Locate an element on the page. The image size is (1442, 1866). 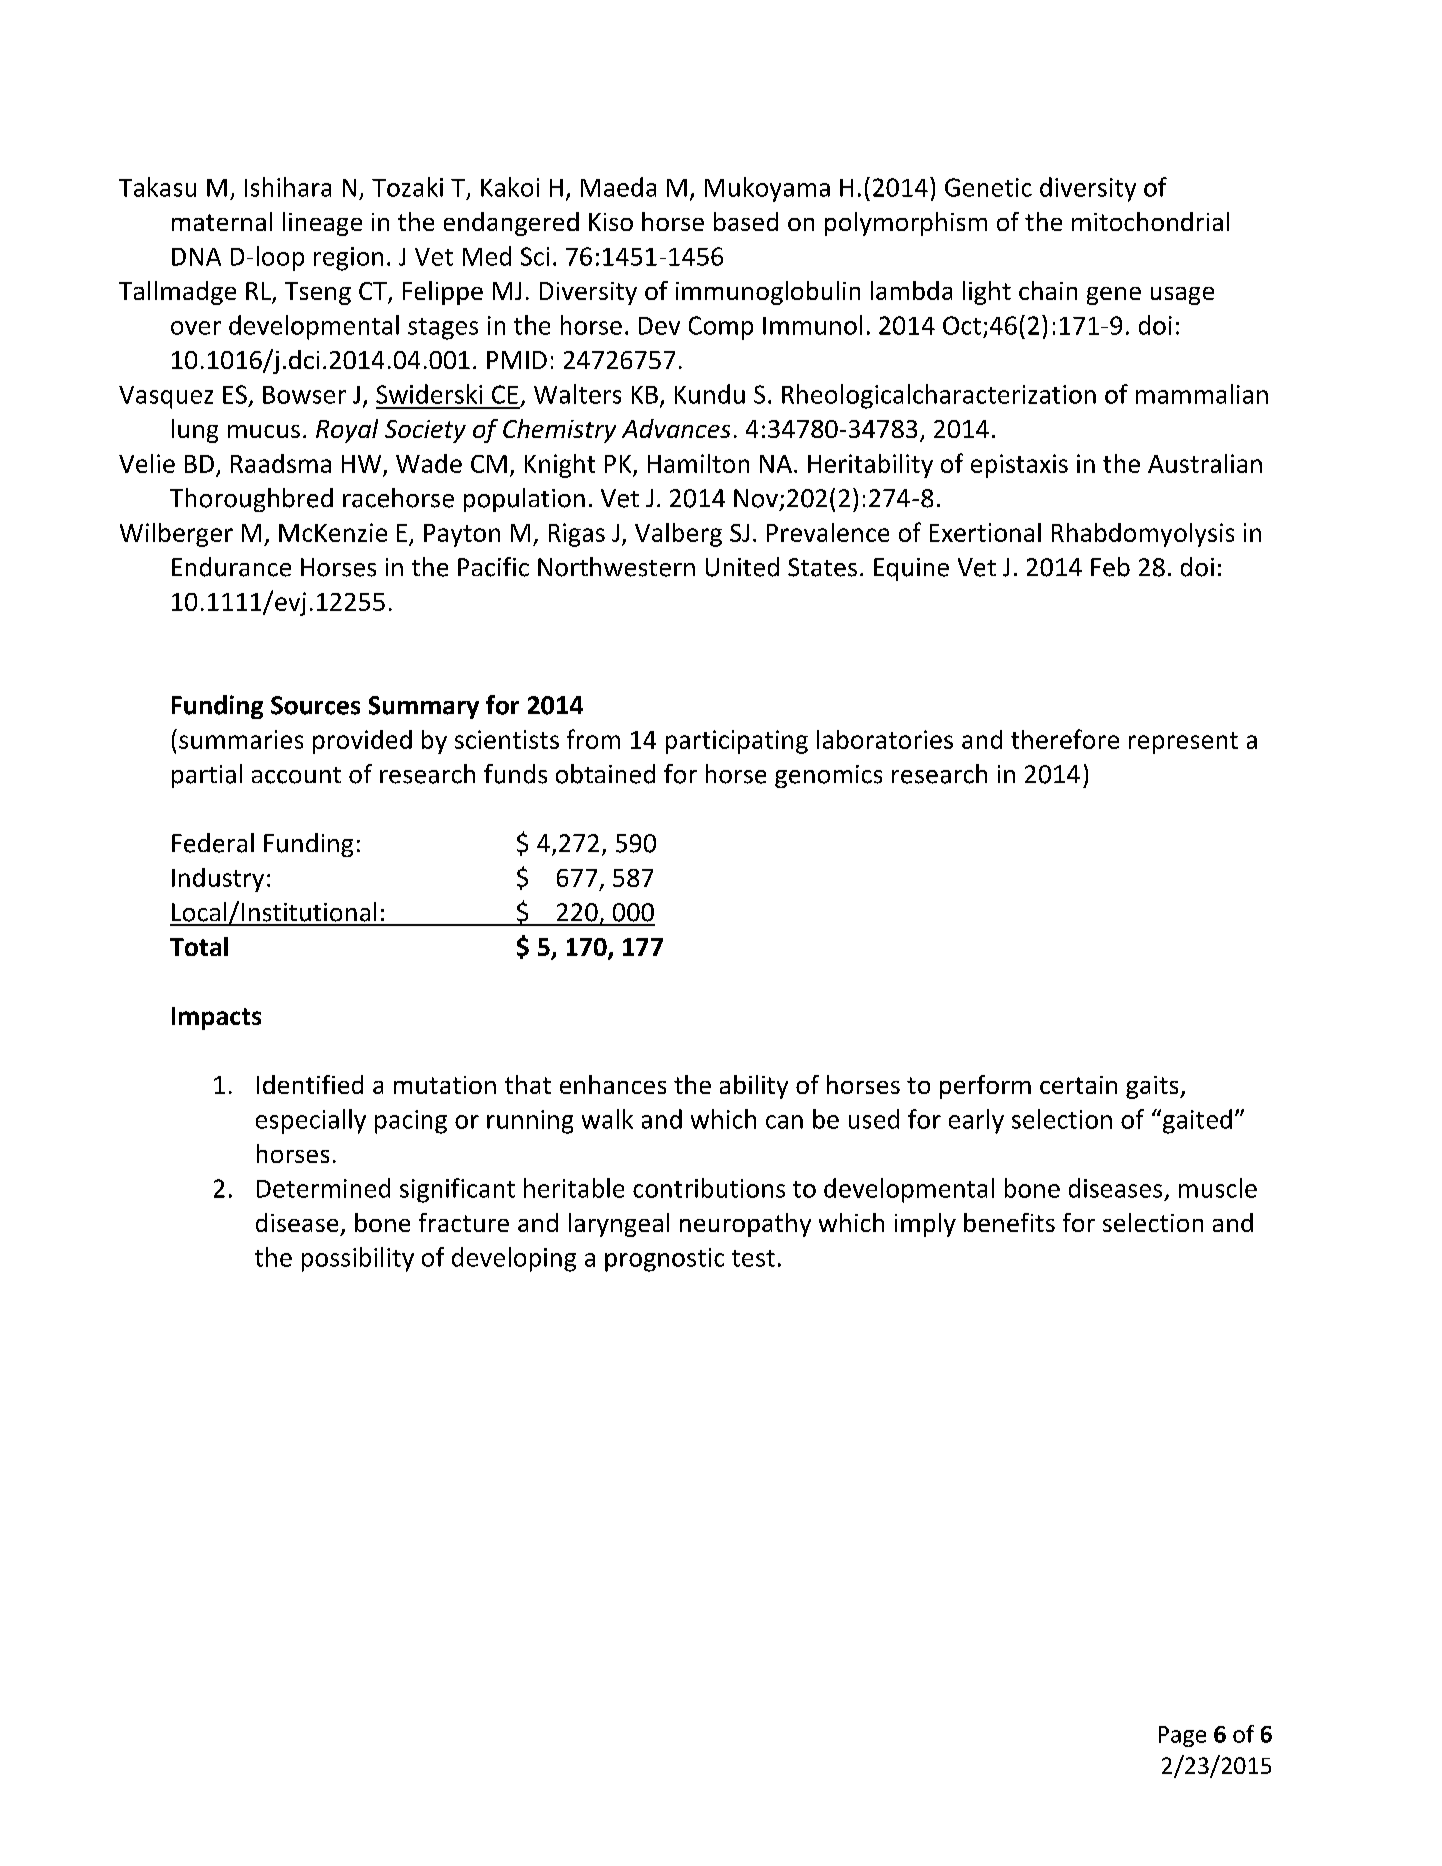
Page is located at coordinates (1182, 1736).
